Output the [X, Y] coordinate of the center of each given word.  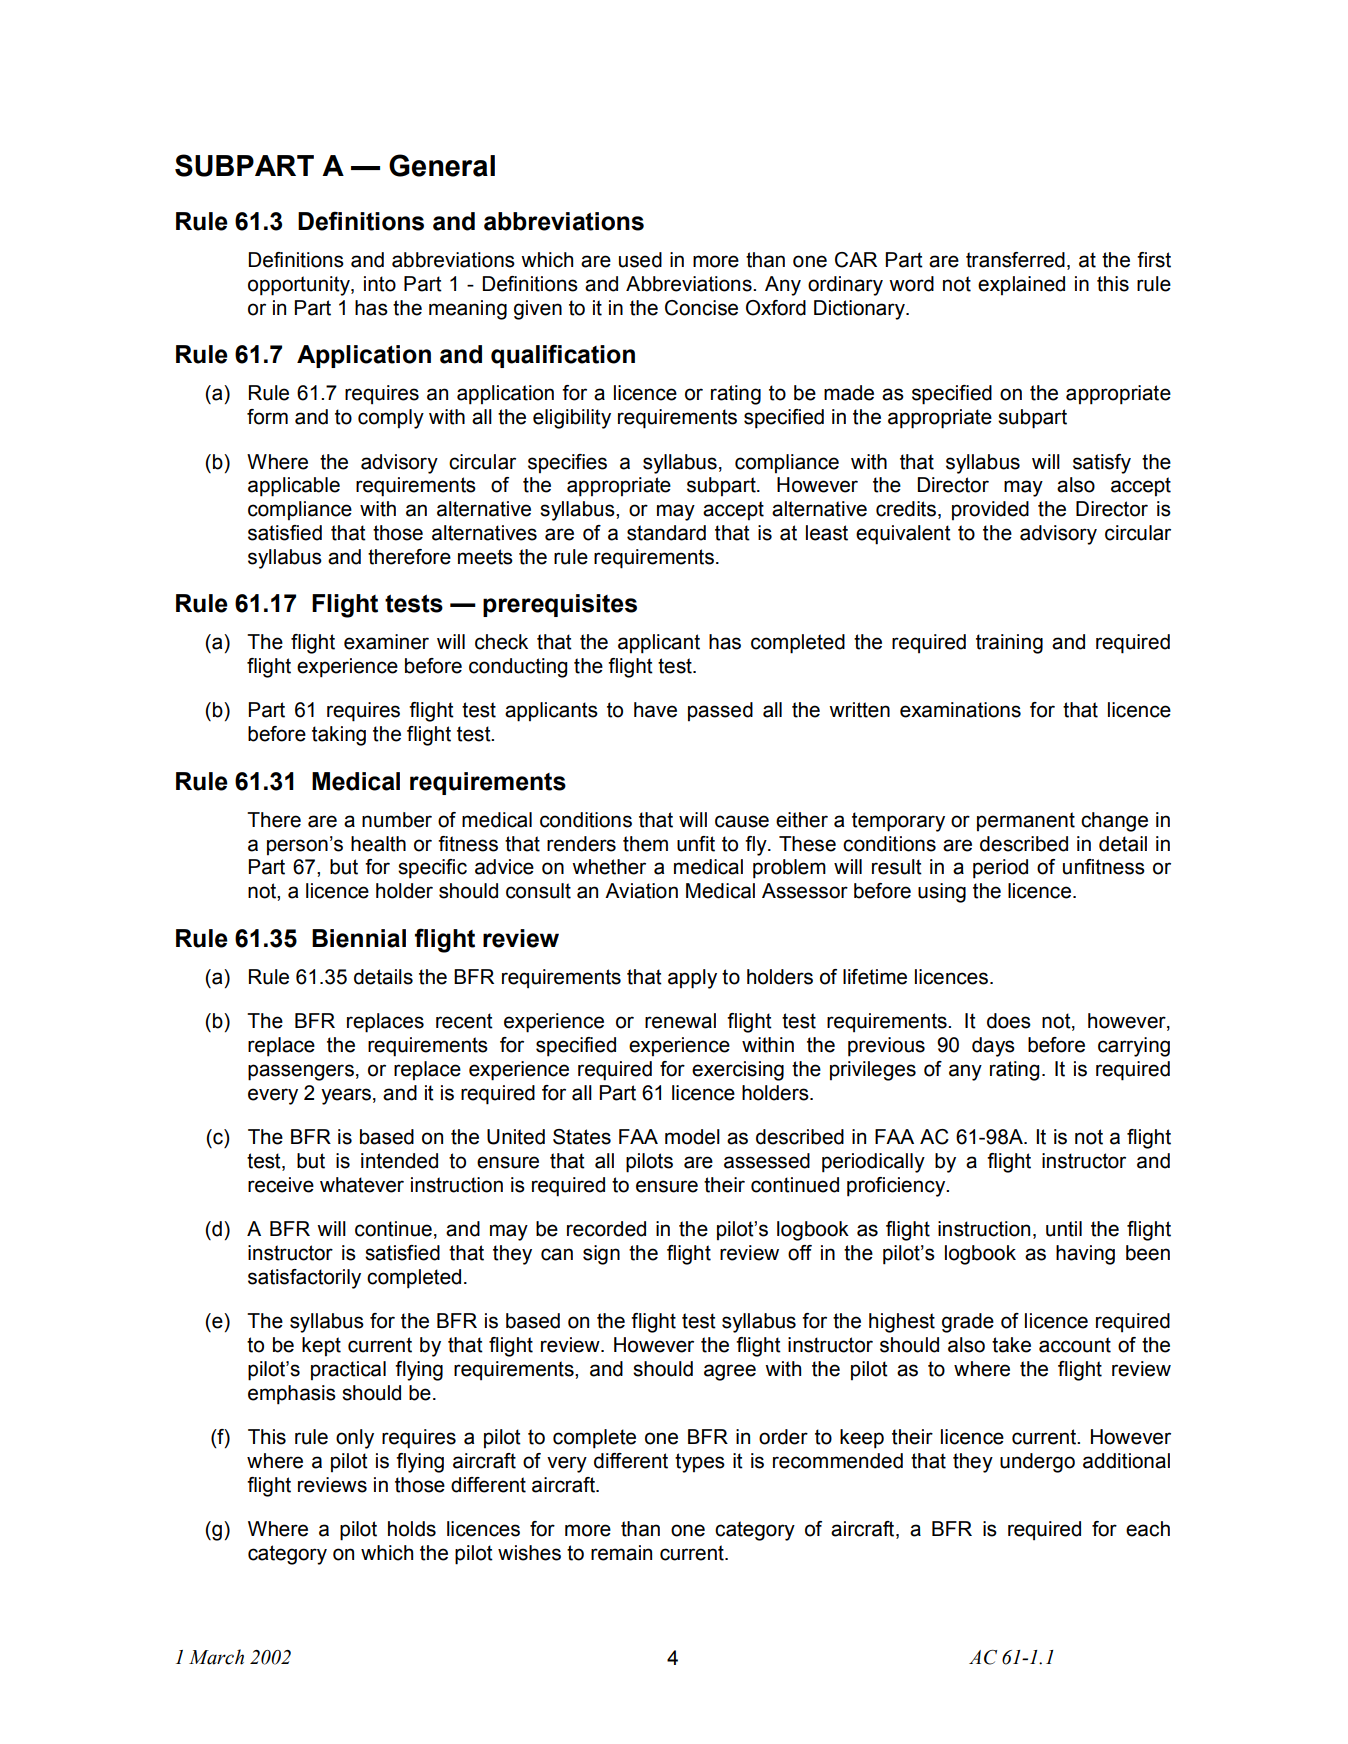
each [1148, 1529]
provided [990, 510]
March [216, 1657]
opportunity [300, 286]
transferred [1015, 260]
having [1085, 1255]
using [942, 893]
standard [666, 533]
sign [601, 1255]
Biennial [359, 938]
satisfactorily [304, 1279]
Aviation [641, 891]
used [640, 260]
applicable [294, 487]
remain [621, 1553]
